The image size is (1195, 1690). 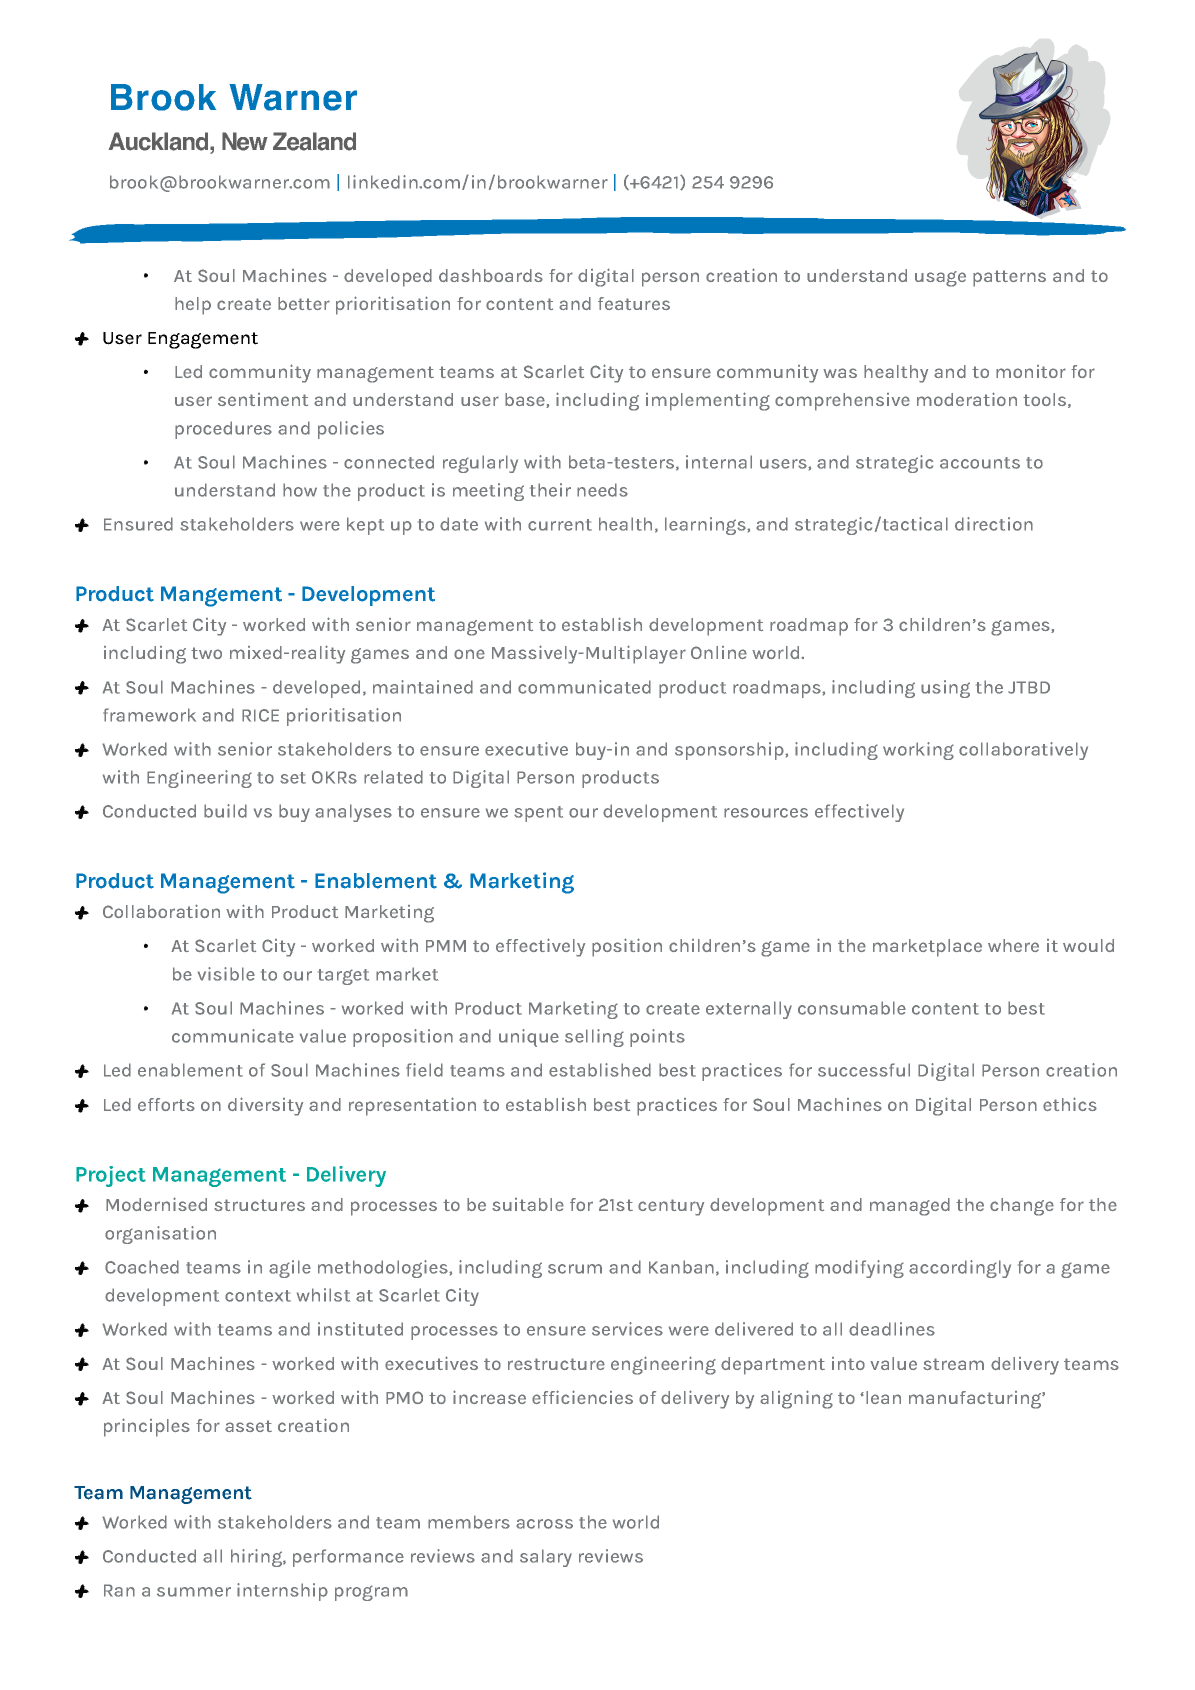 I want to click on summer, so click(x=194, y=1592).
